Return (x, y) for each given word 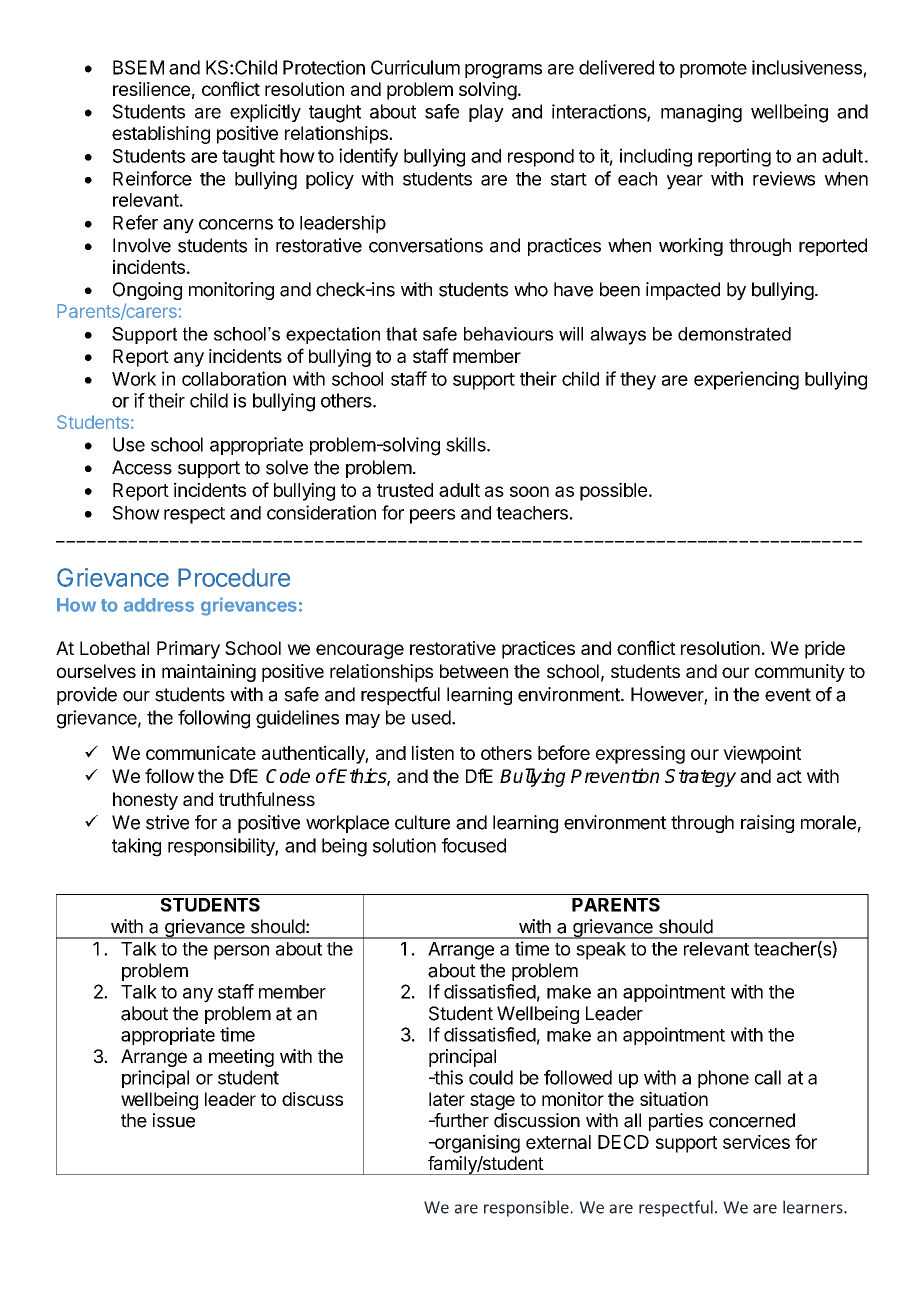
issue (174, 1120)
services (756, 1142)
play (486, 113)
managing (701, 113)
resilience (151, 89)
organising (476, 1143)
